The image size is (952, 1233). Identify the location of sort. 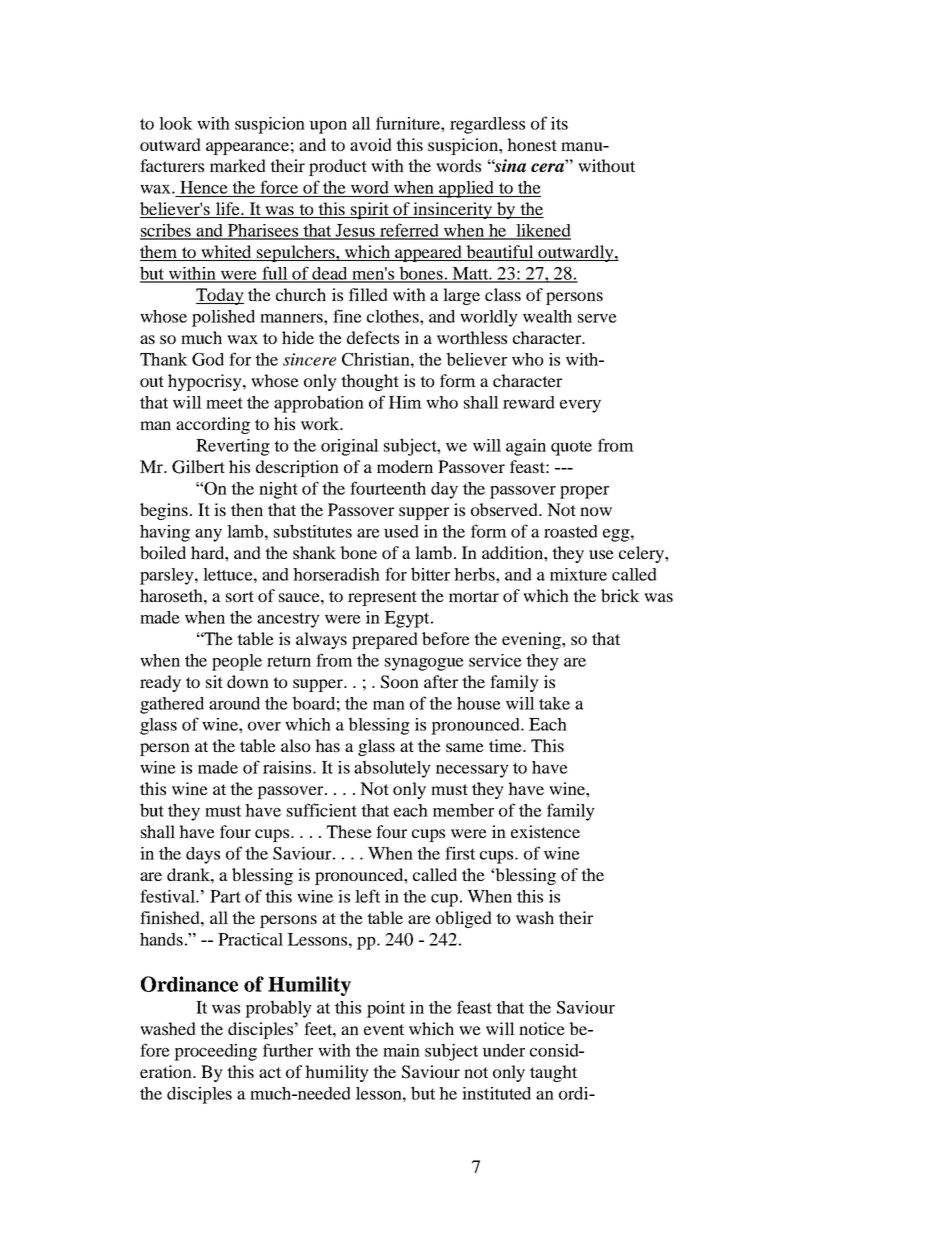
(240, 596).
